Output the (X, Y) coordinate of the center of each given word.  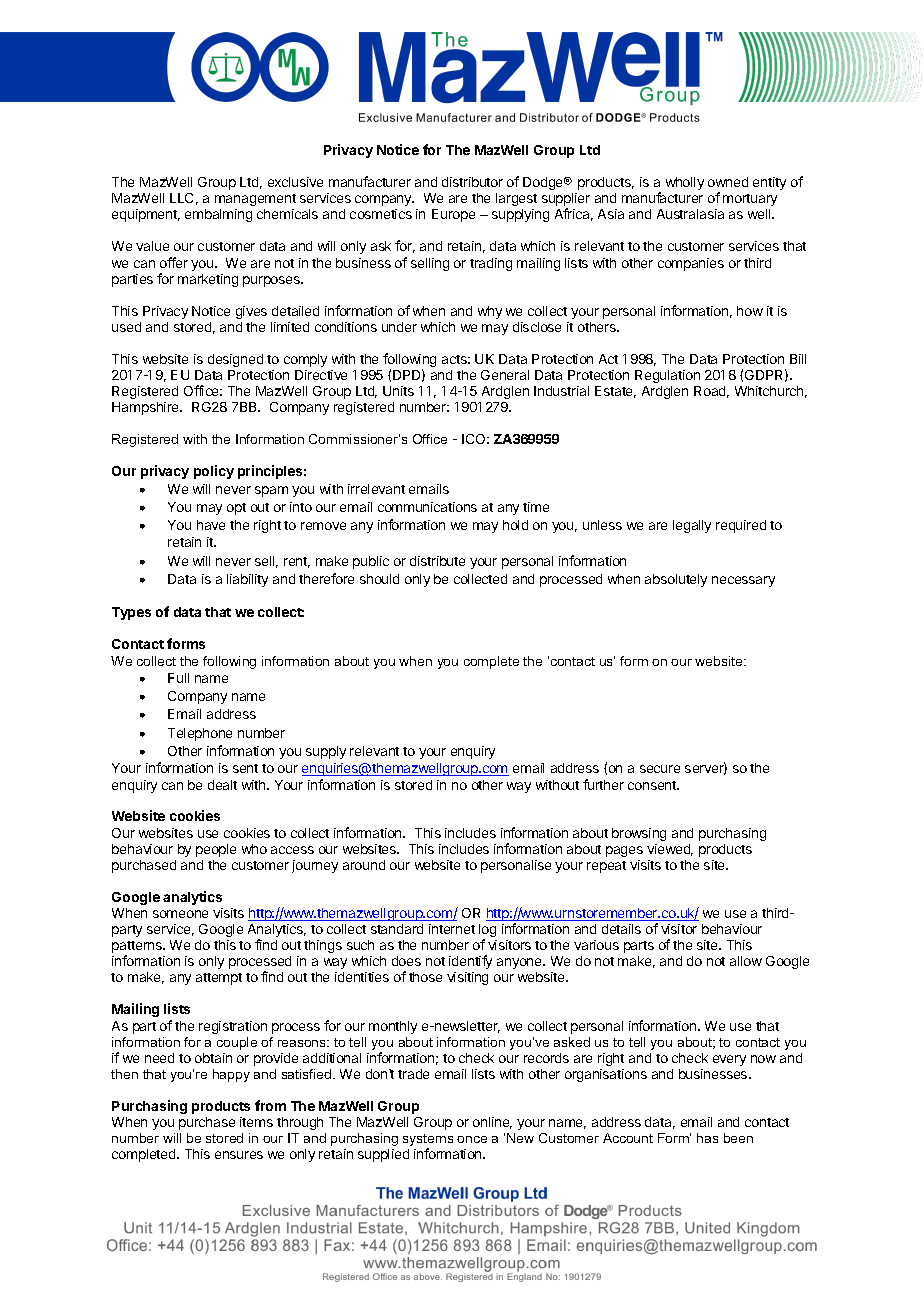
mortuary (750, 200)
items (256, 1122)
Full (178, 678)
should (379, 579)
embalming (218, 215)
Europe (453, 215)
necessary (743, 581)
